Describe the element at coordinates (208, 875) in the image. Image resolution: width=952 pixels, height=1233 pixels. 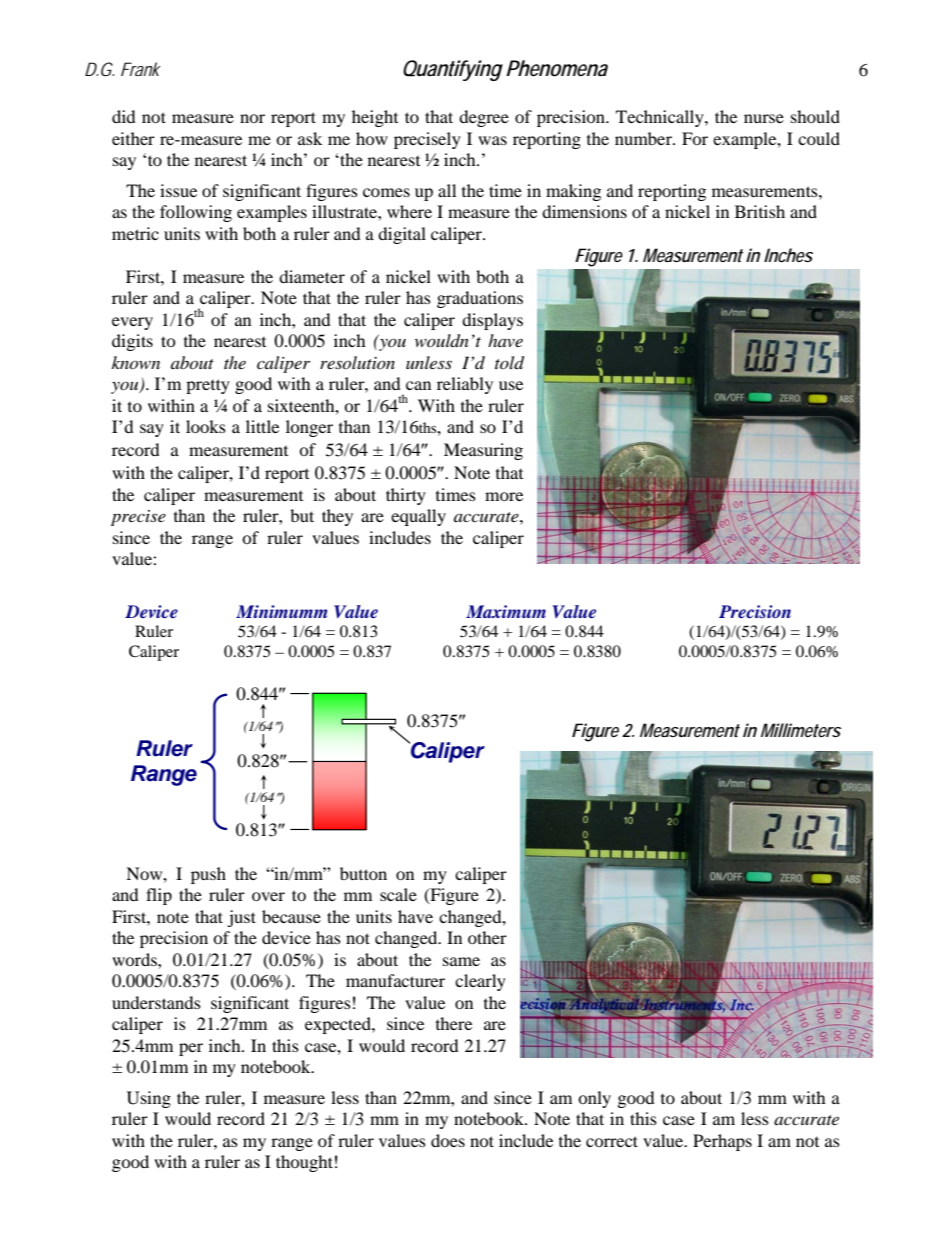
I see `push` at that location.
